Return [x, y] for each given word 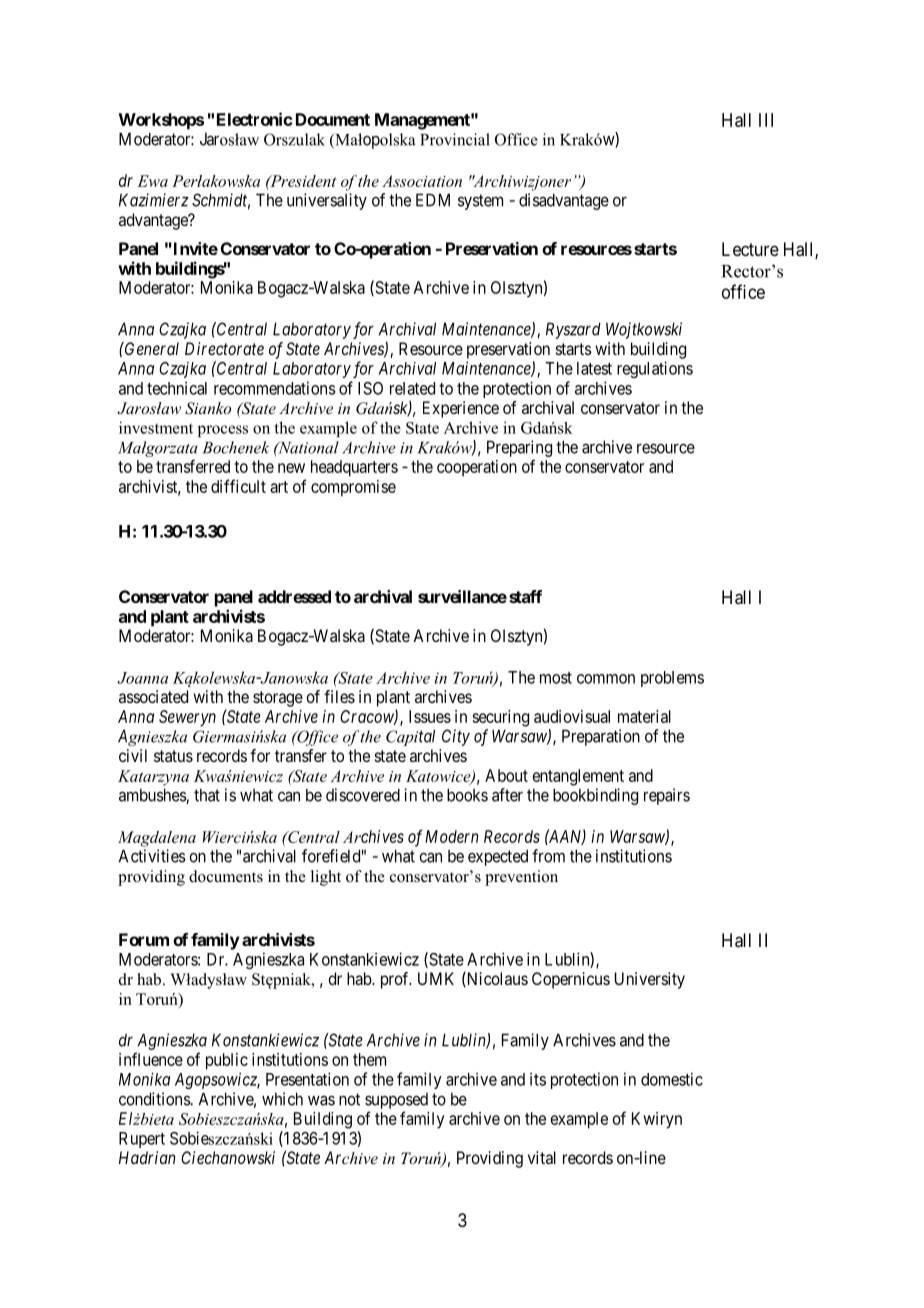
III [766, 120]
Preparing [519, 448]
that [207, 795]
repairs [667, 796]
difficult [238, 486]
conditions [155, 1099]
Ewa [152, 181]
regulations [655, 369]
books [467, 795]
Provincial [455, 139]
